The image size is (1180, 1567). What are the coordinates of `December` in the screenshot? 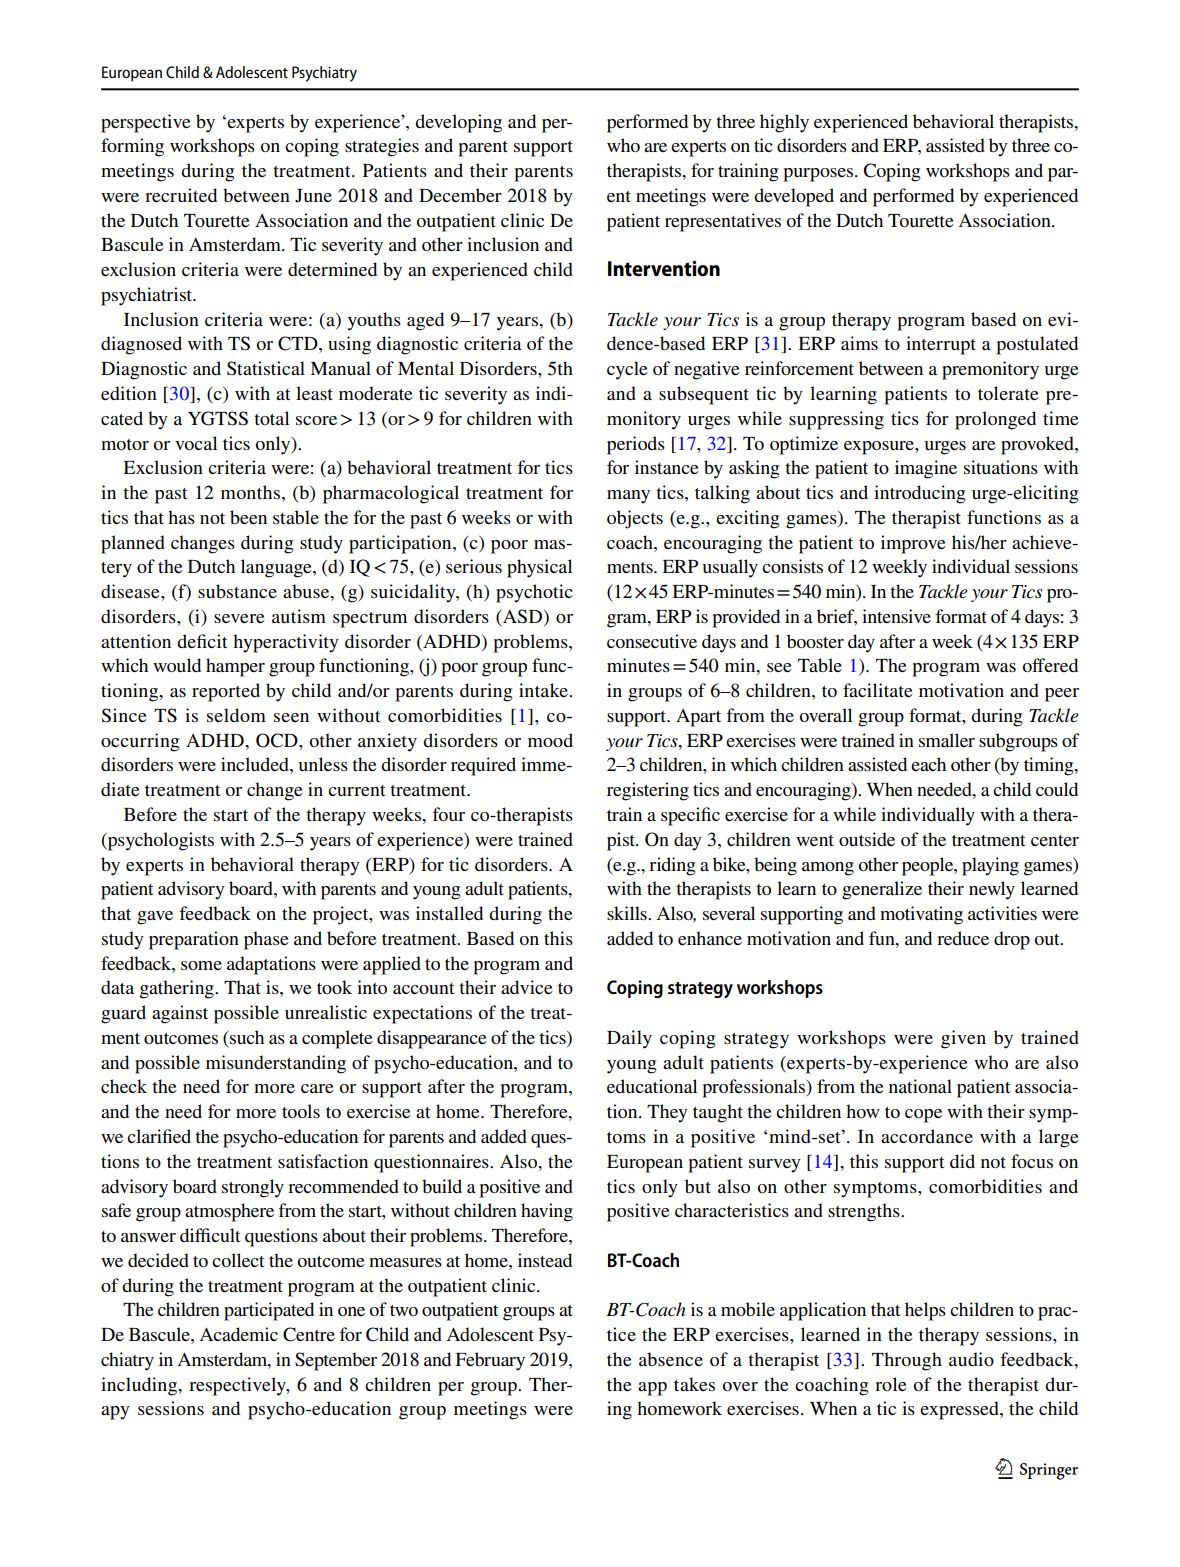 It's located at (460, 195).
